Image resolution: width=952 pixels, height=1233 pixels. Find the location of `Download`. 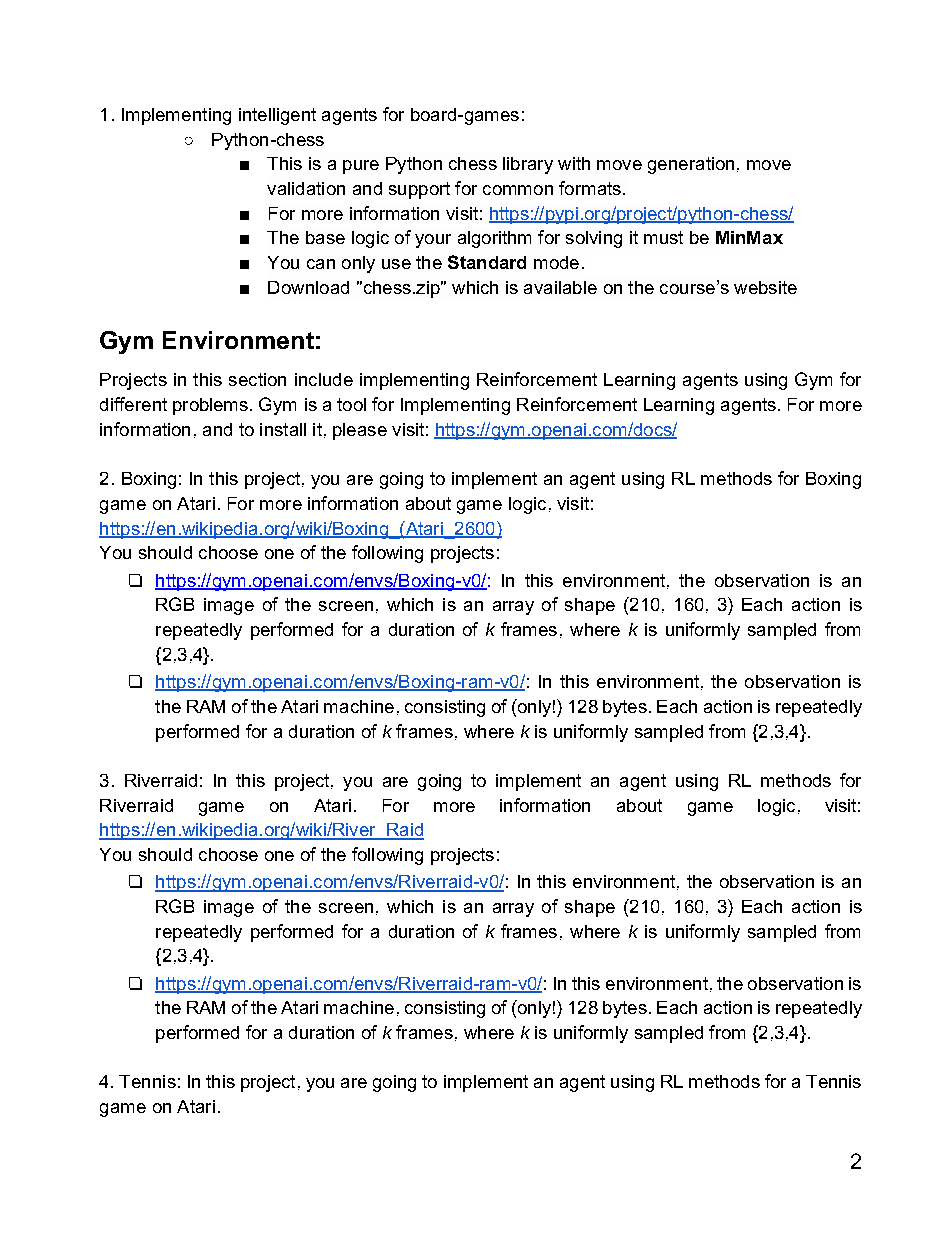

Download is located at coordinates (308, 287).
